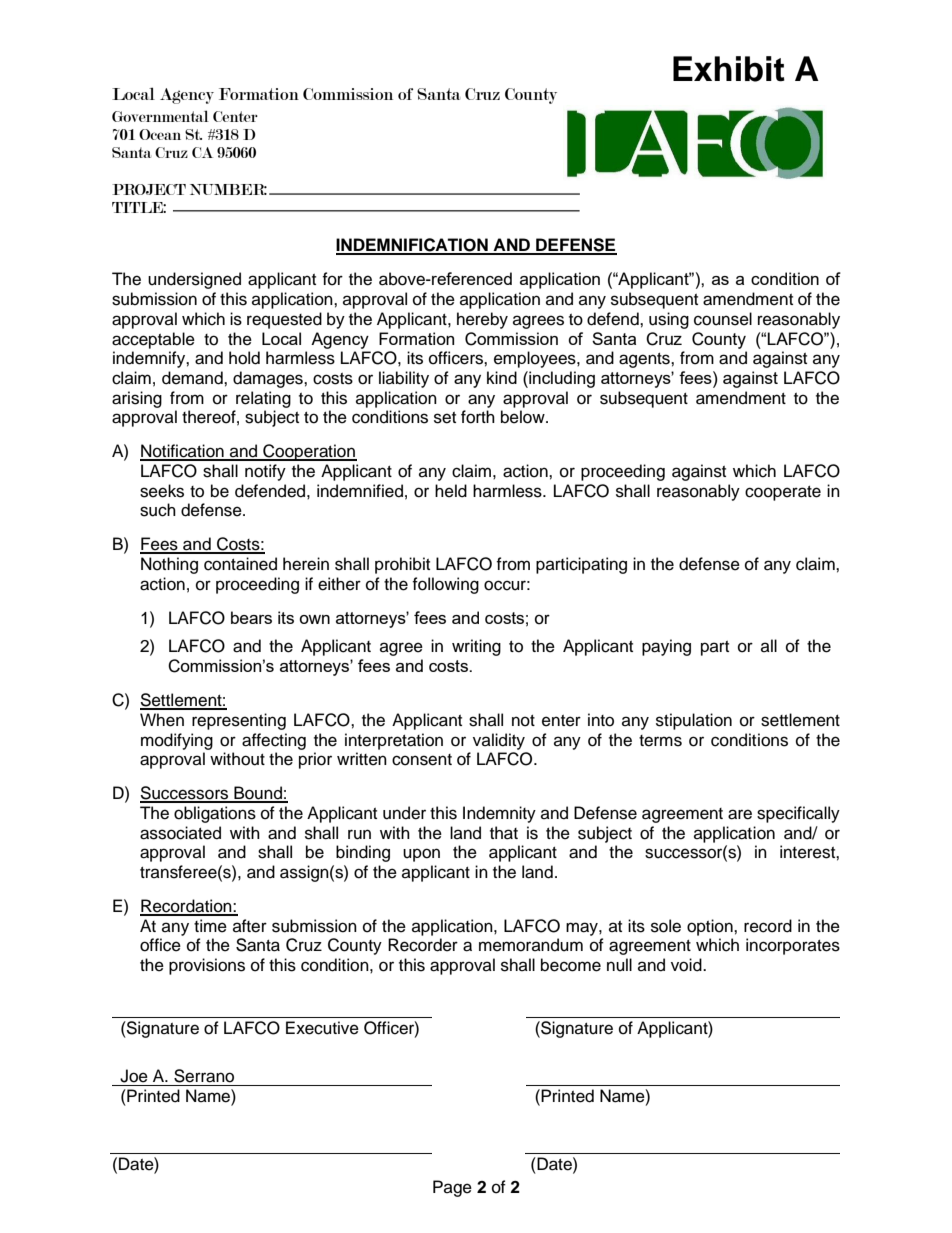  Describe the element at coordinates (502, 377) in the document. I see `kind` at that location.
